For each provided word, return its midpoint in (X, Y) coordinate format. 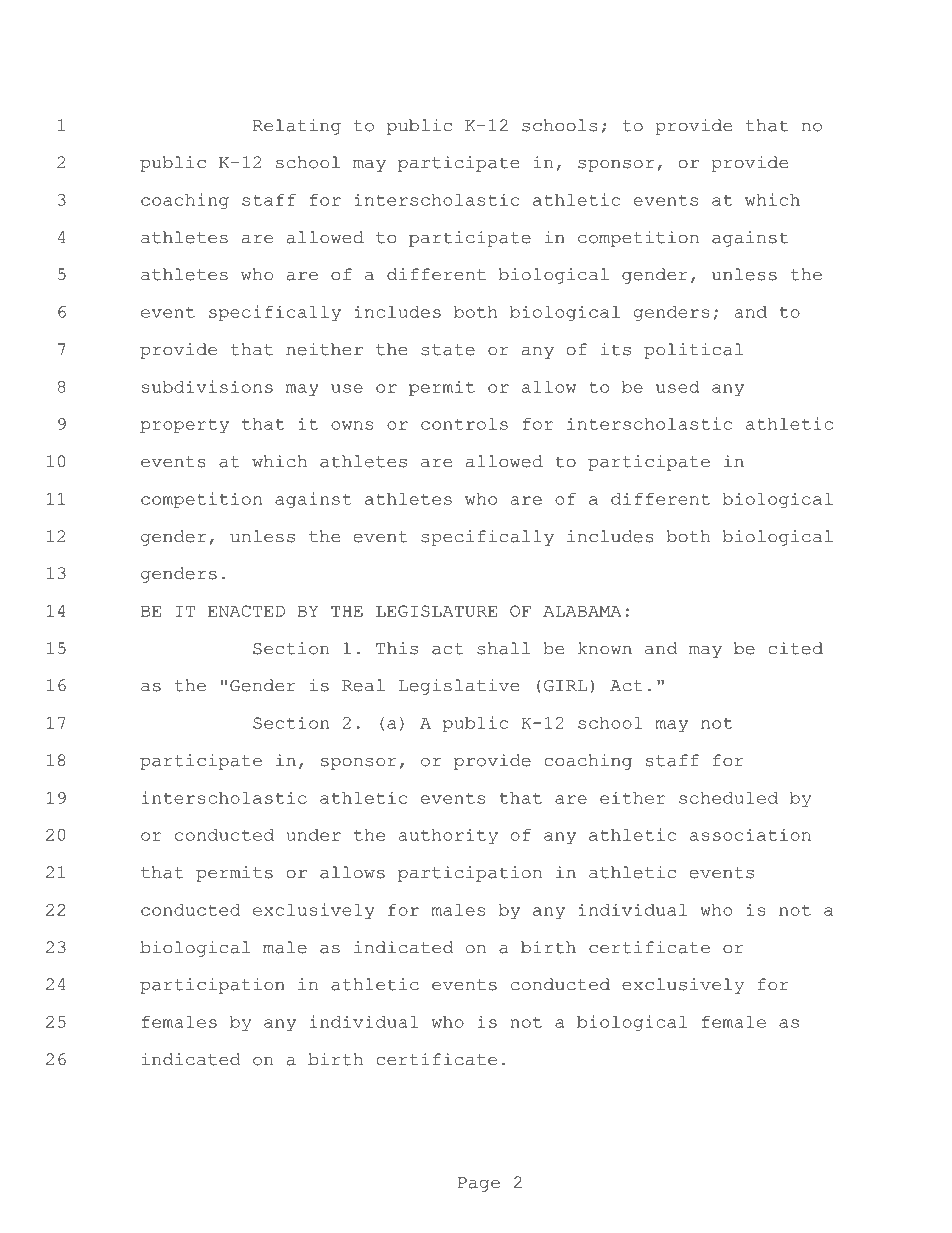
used (678, 387)
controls (464, 424)
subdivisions (207, 386)
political (693, 351)
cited (795, 648)
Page (479, 1184)
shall (503, 648)
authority (448, 836)
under (313, 835)
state (448, 350)
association (750, 834)
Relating (297, 127)
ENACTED (246, 611)
